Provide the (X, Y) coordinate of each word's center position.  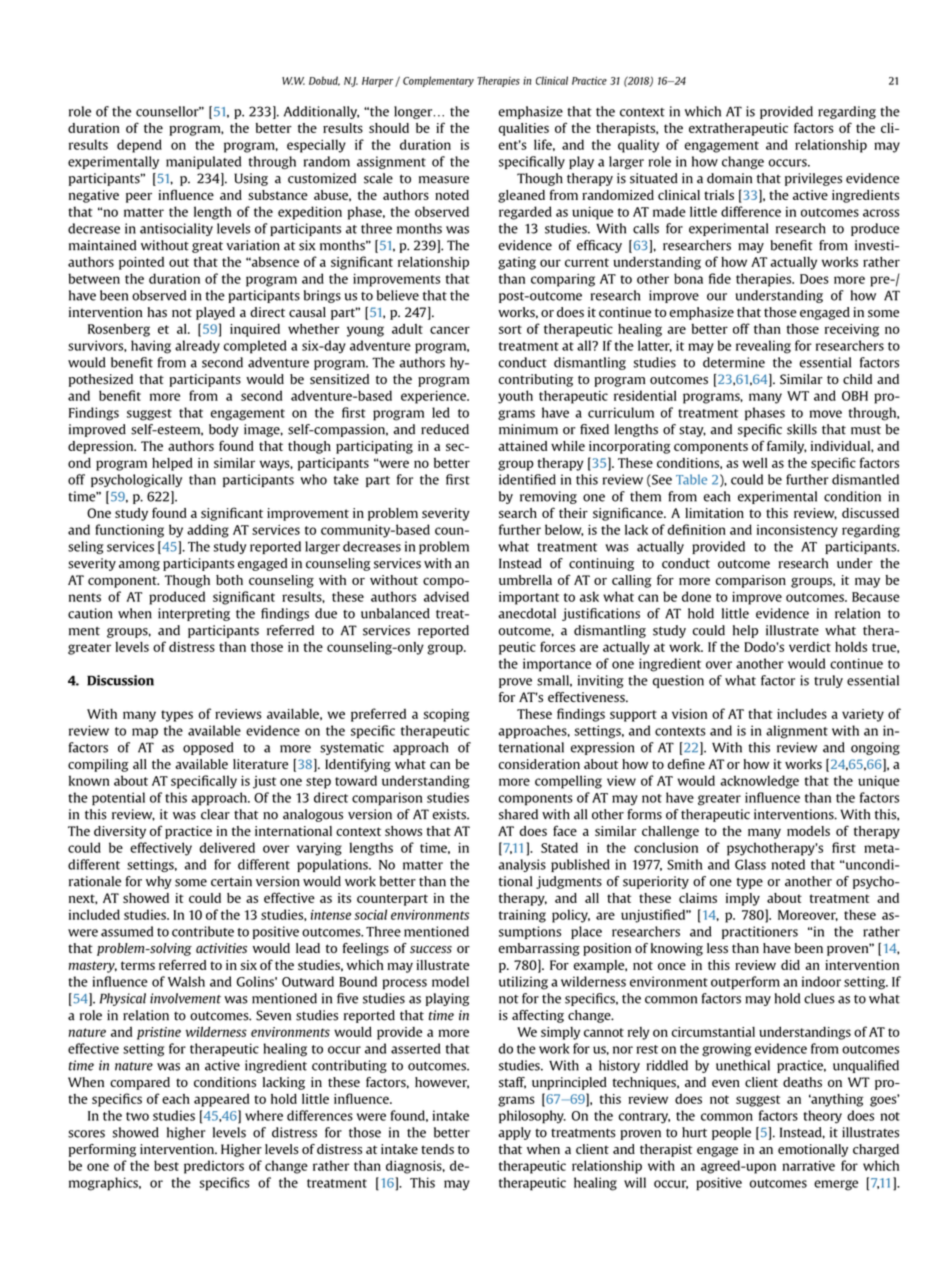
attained (522, 446)
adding (208, 531)
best (166, 1165)
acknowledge (759, 782)
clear (215, 814)
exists (450, 814)
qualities (524, 129)
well (755, 463)
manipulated (203, 162)
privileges (813, 179)
